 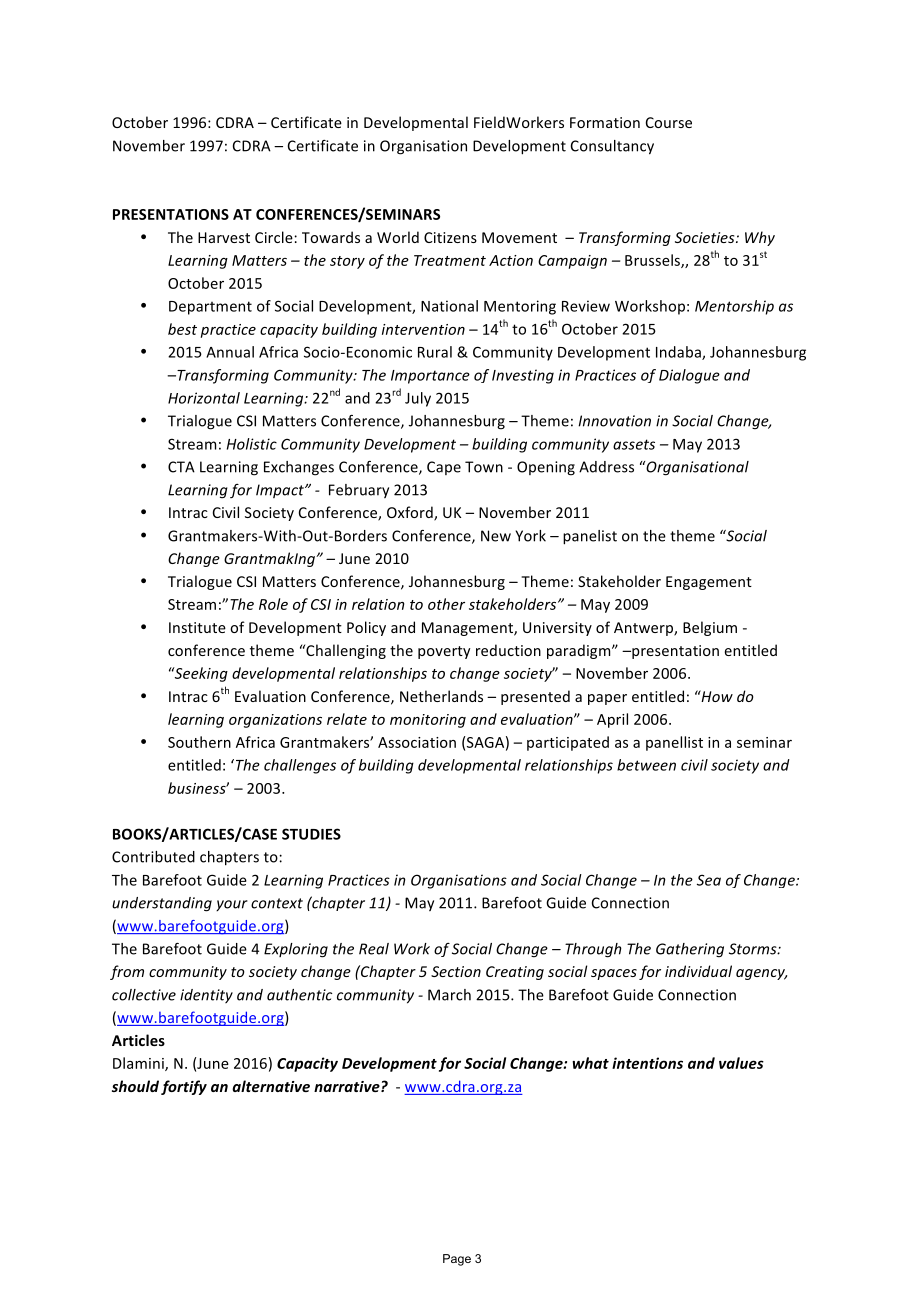 I want to click on Dialogue, so click(x=689, y=376).
